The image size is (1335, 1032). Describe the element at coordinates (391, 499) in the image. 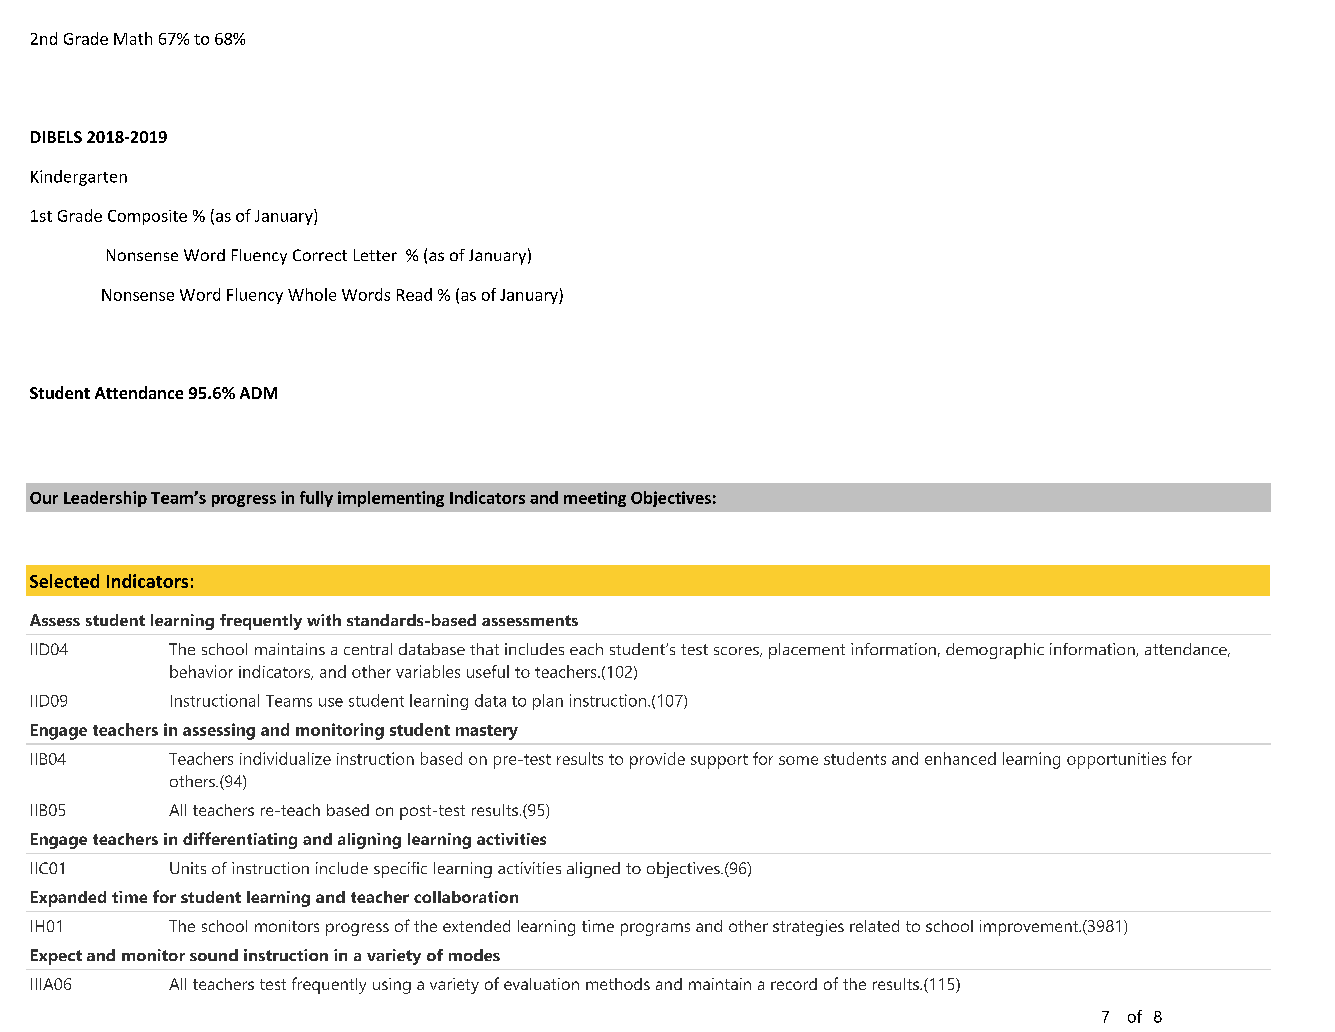

I see `implementing` at that location.
